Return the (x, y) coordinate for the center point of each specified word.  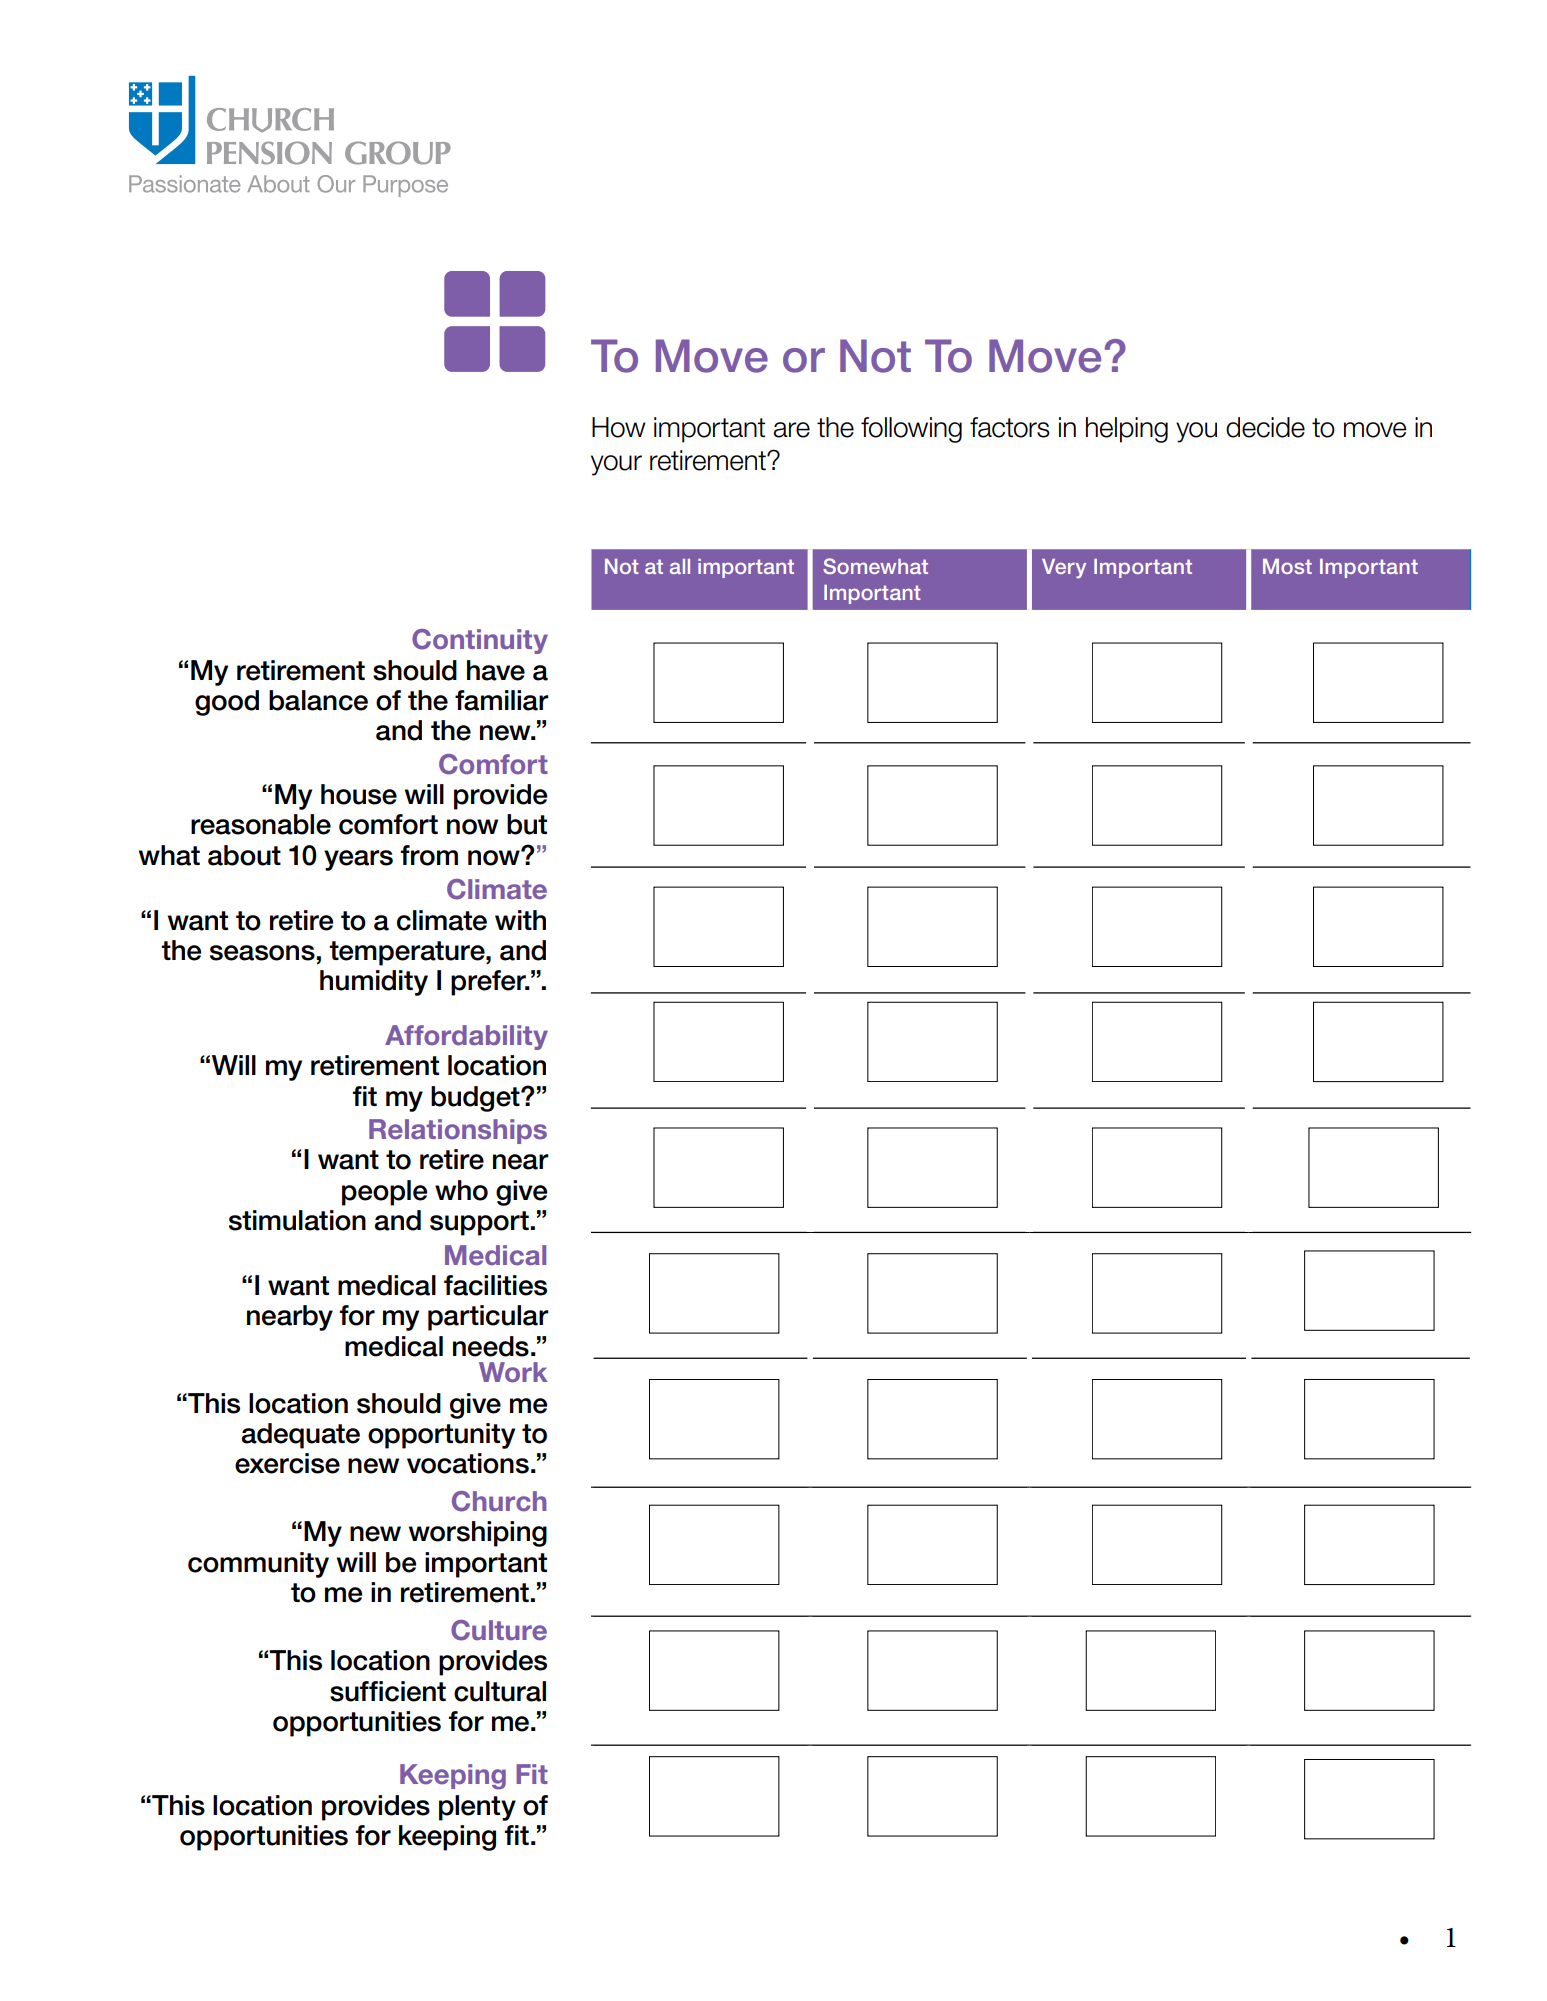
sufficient (388, 1691)
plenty (477, 1808)
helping (1127, 430)
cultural (500, 1691)
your (616, 465)
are (791, 430)
